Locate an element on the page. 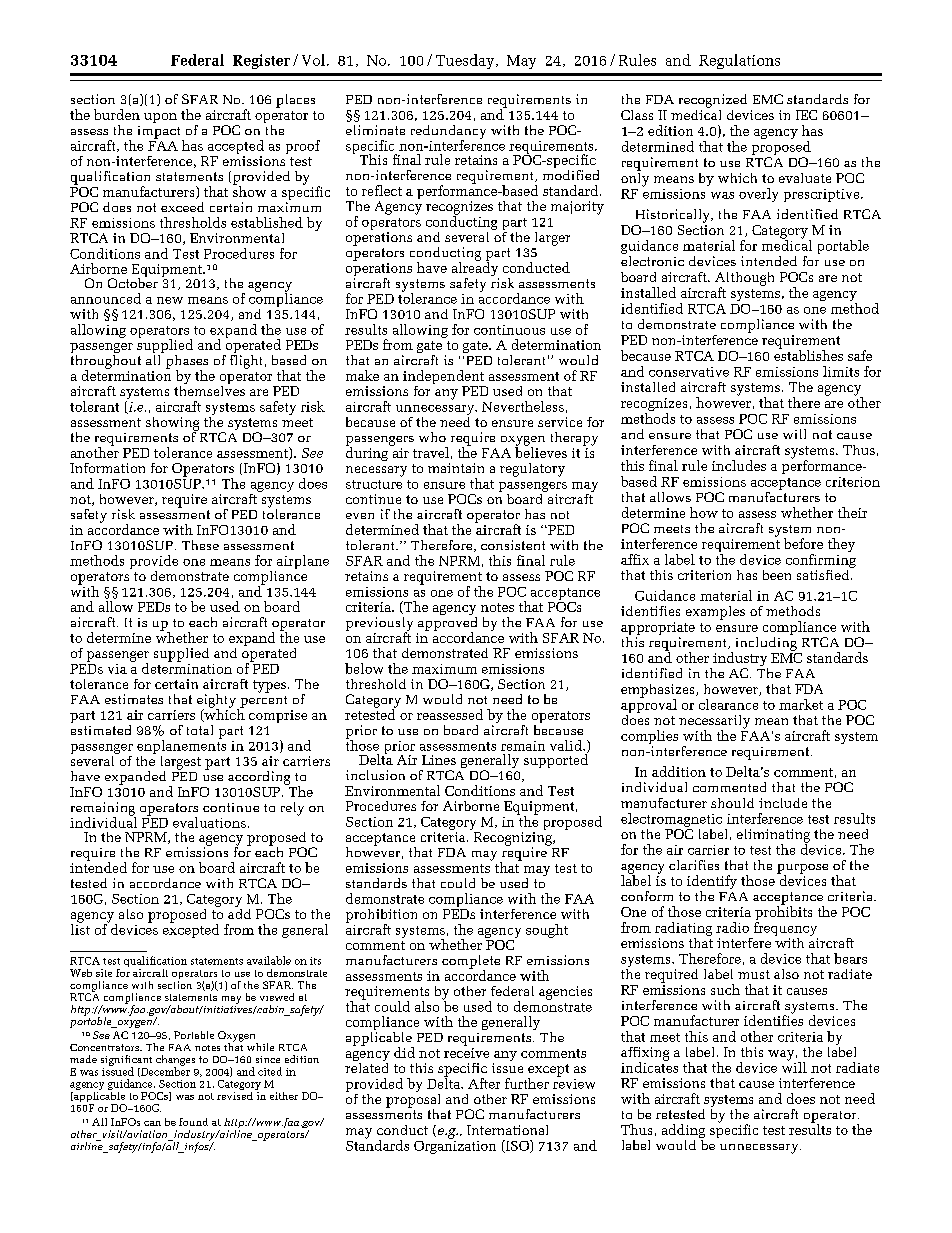 The height and width of the page is (1233, 952). eliminating is located at coordinates (773, 837).
